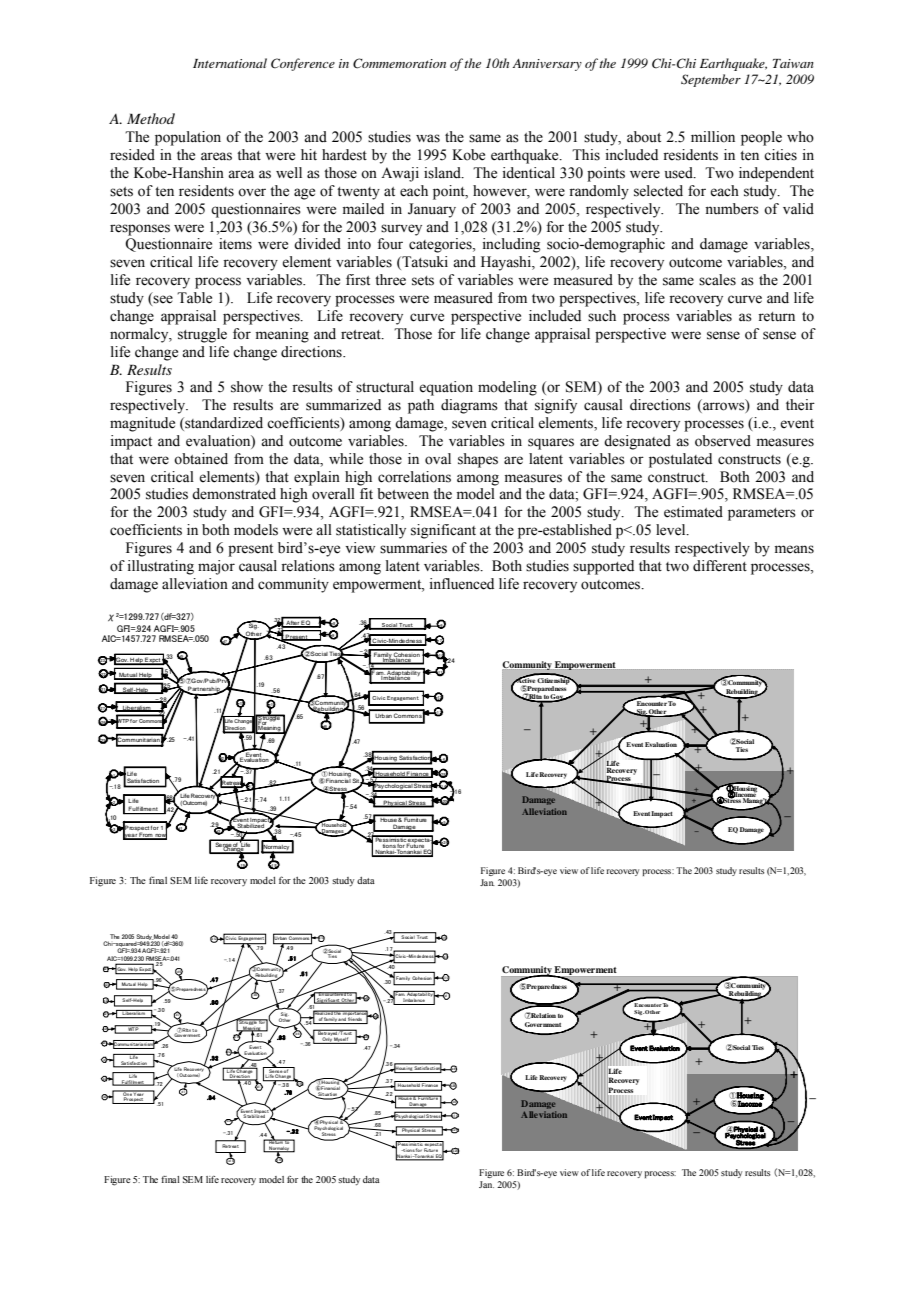  I want to click on major, so click(216, 567).
